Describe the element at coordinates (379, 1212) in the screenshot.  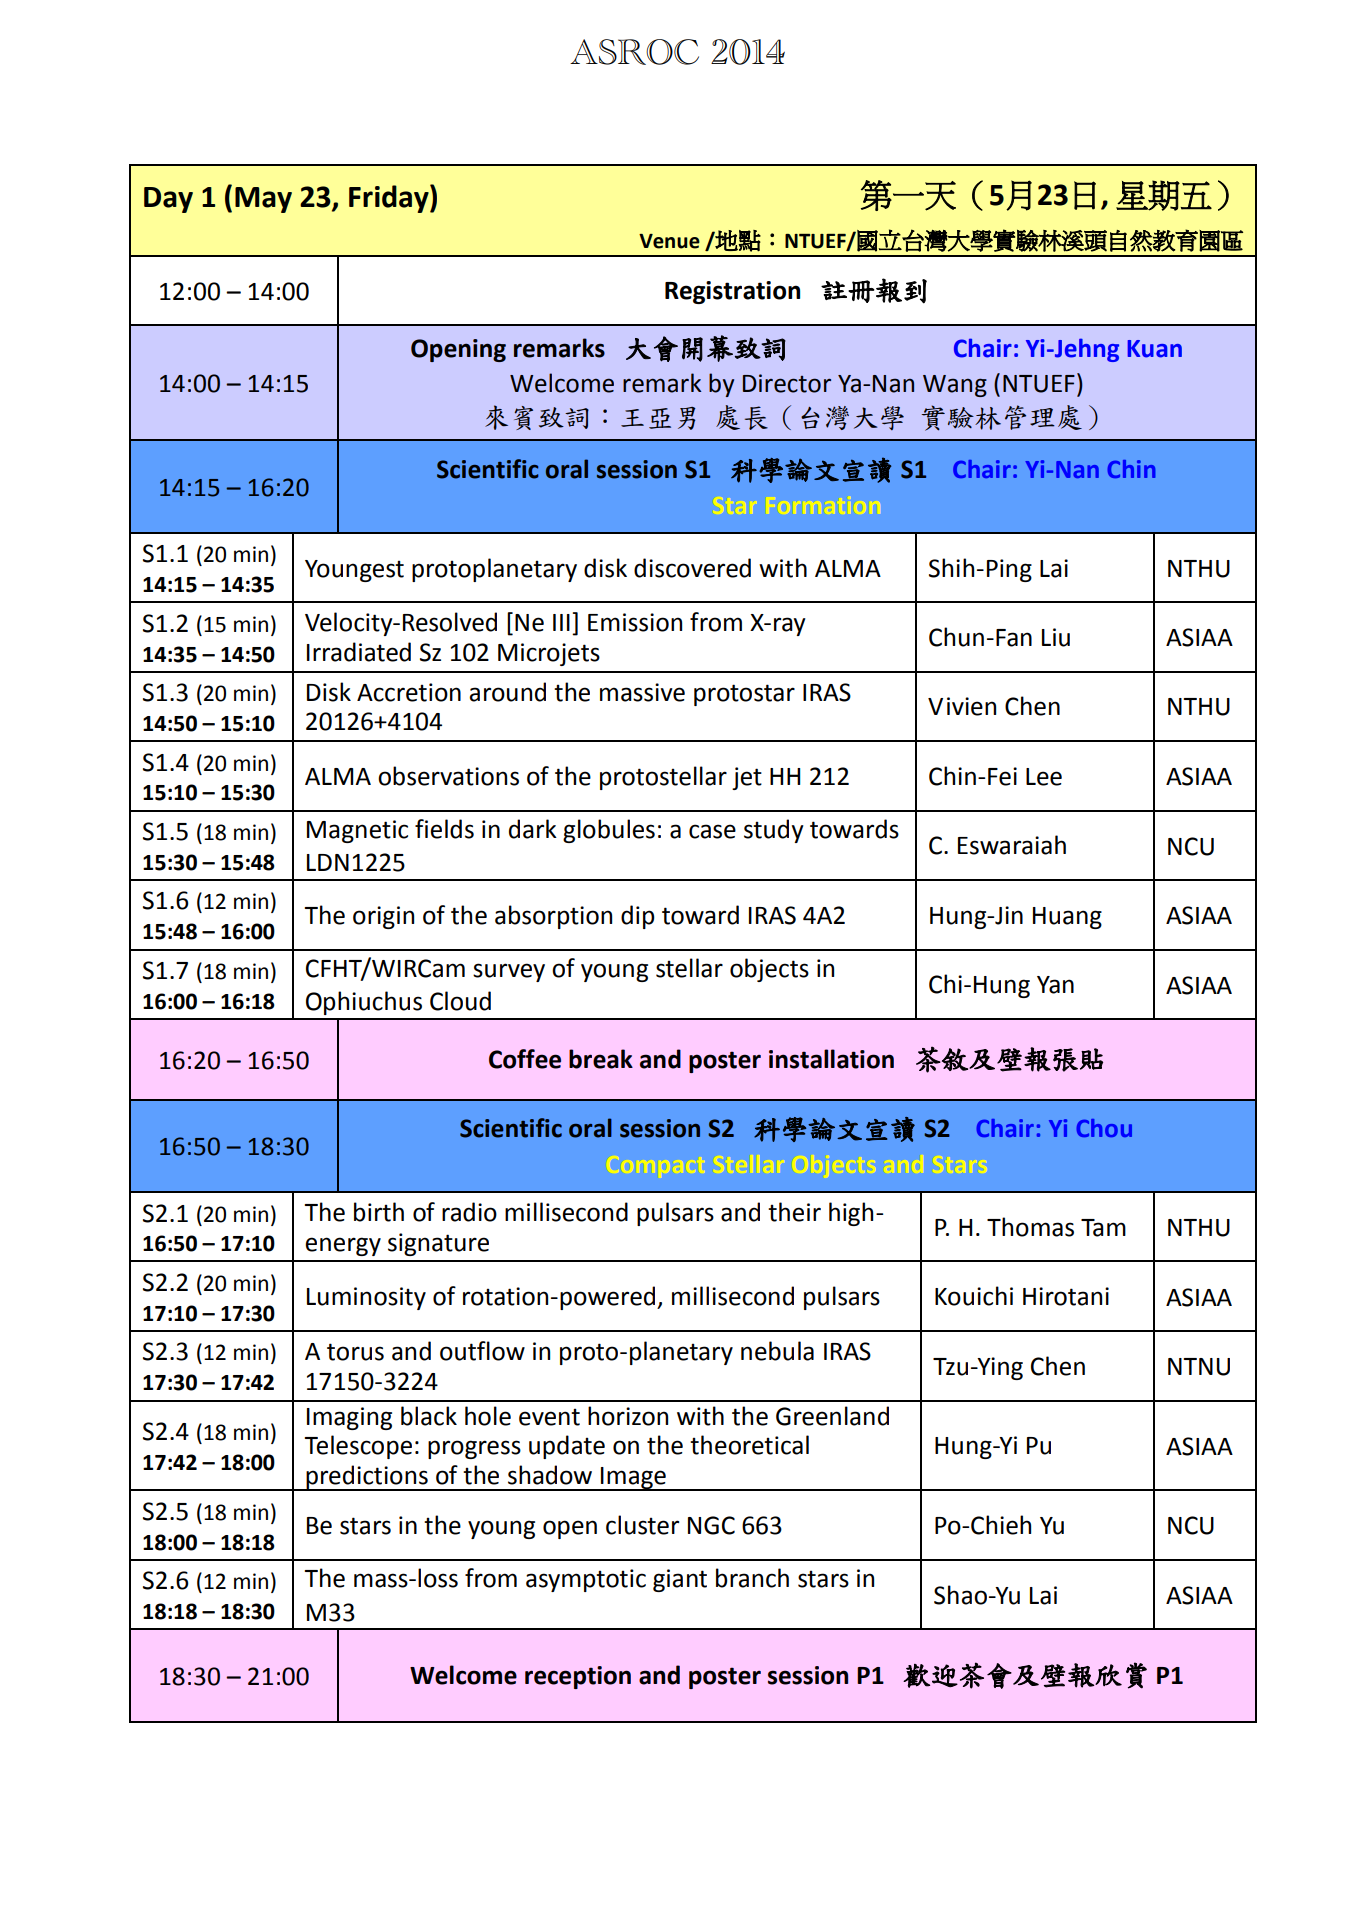
I see `birth` at that location.
